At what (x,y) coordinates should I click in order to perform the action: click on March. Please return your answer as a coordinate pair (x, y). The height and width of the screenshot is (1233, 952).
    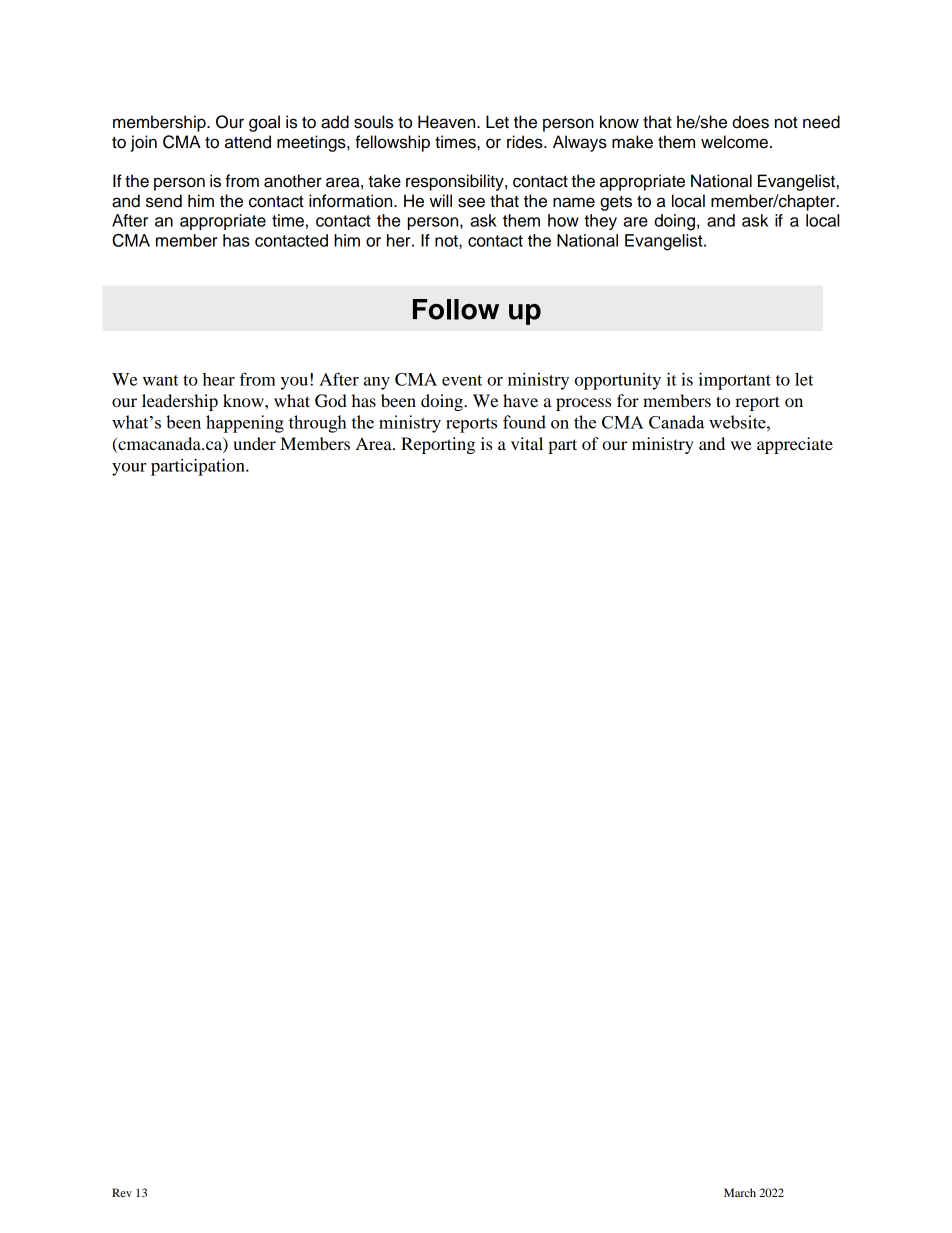
    Looking at the image, I should click on (740, 1192).
